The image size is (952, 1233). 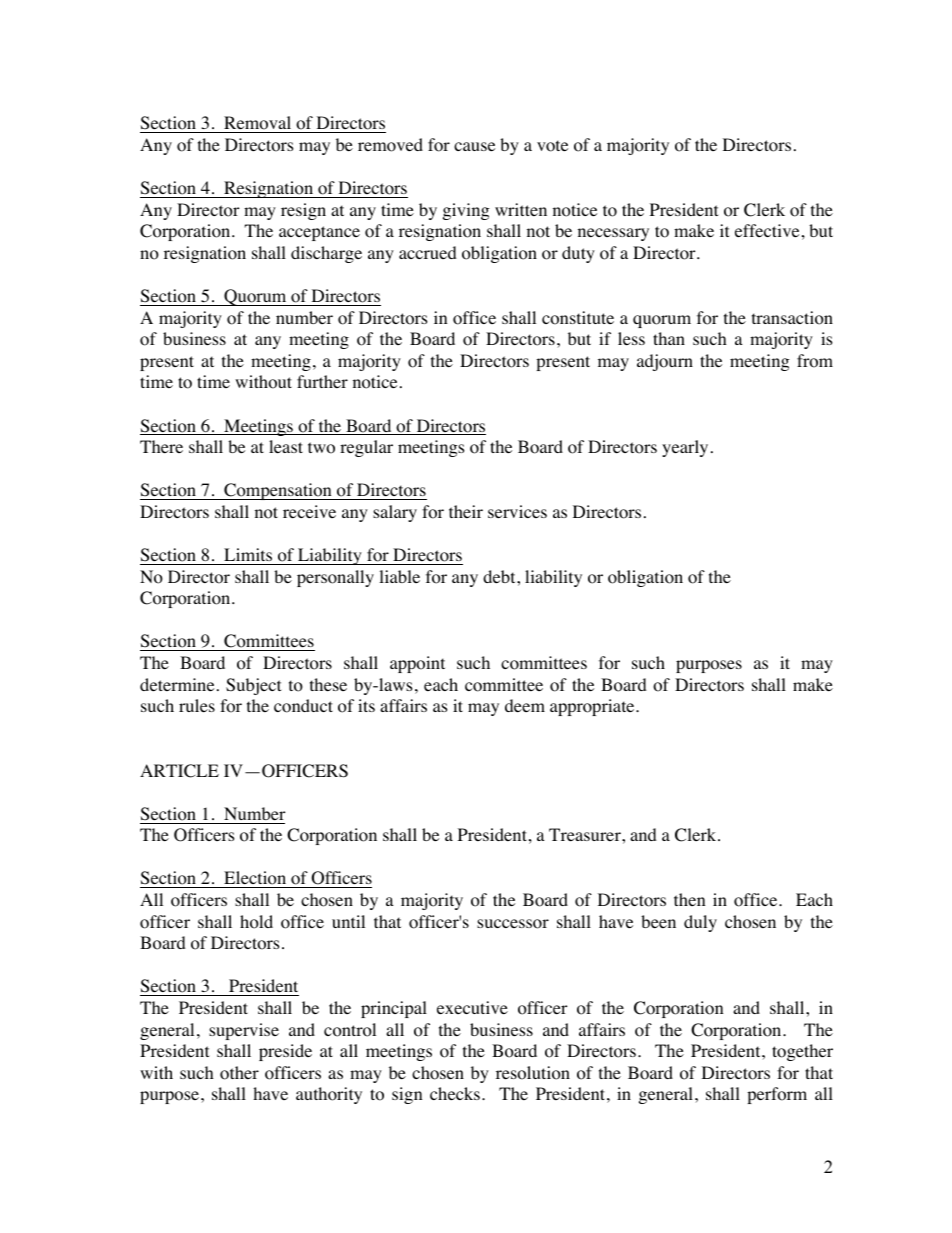 What do you see at coordinates (179, 771) in the screenshot?
I see `ARTICLE` at bounding box center [179, 771].
